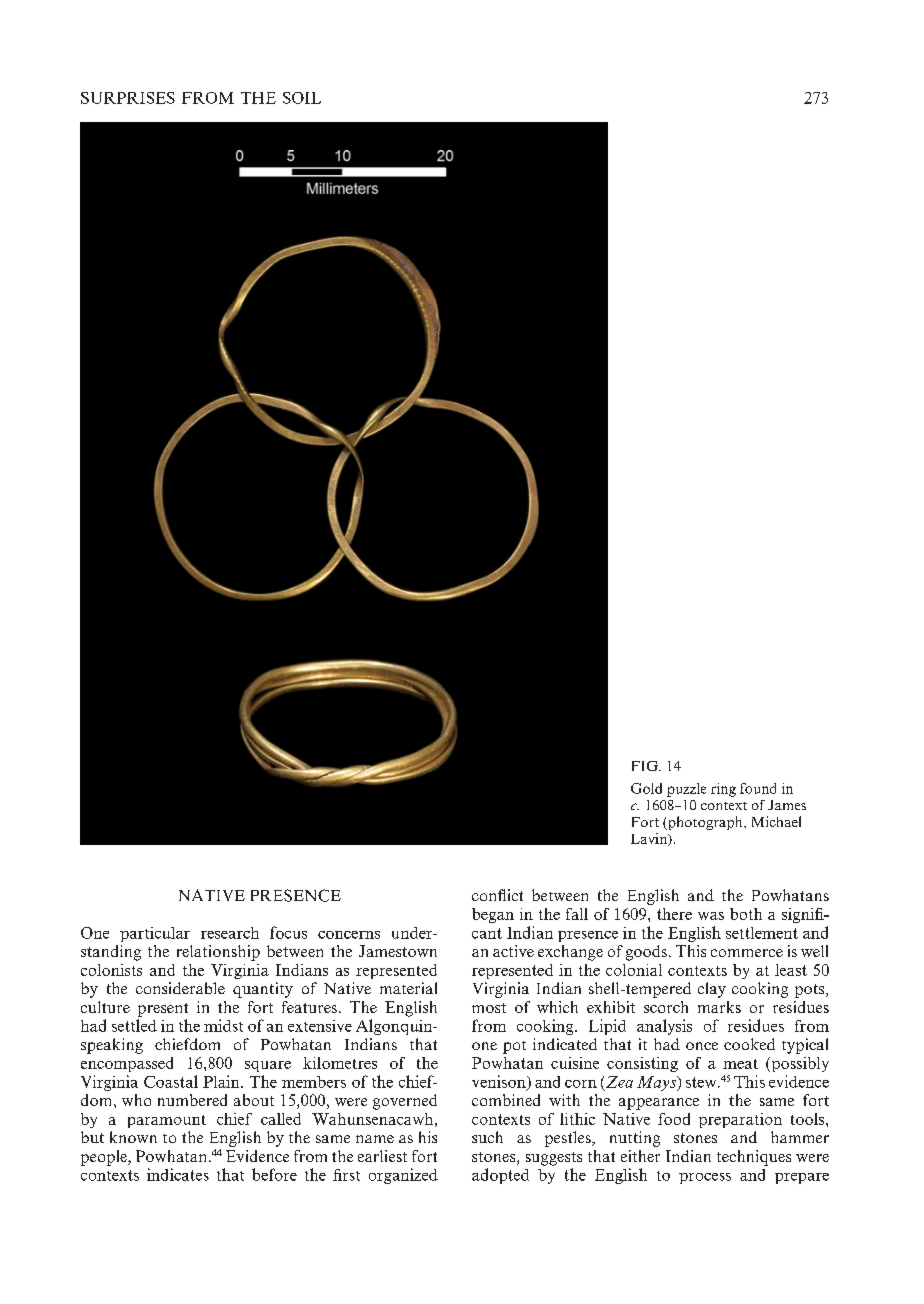  Describe the element at coordinates (128, 98) in the page. I see `SURPRISES` at that location.
